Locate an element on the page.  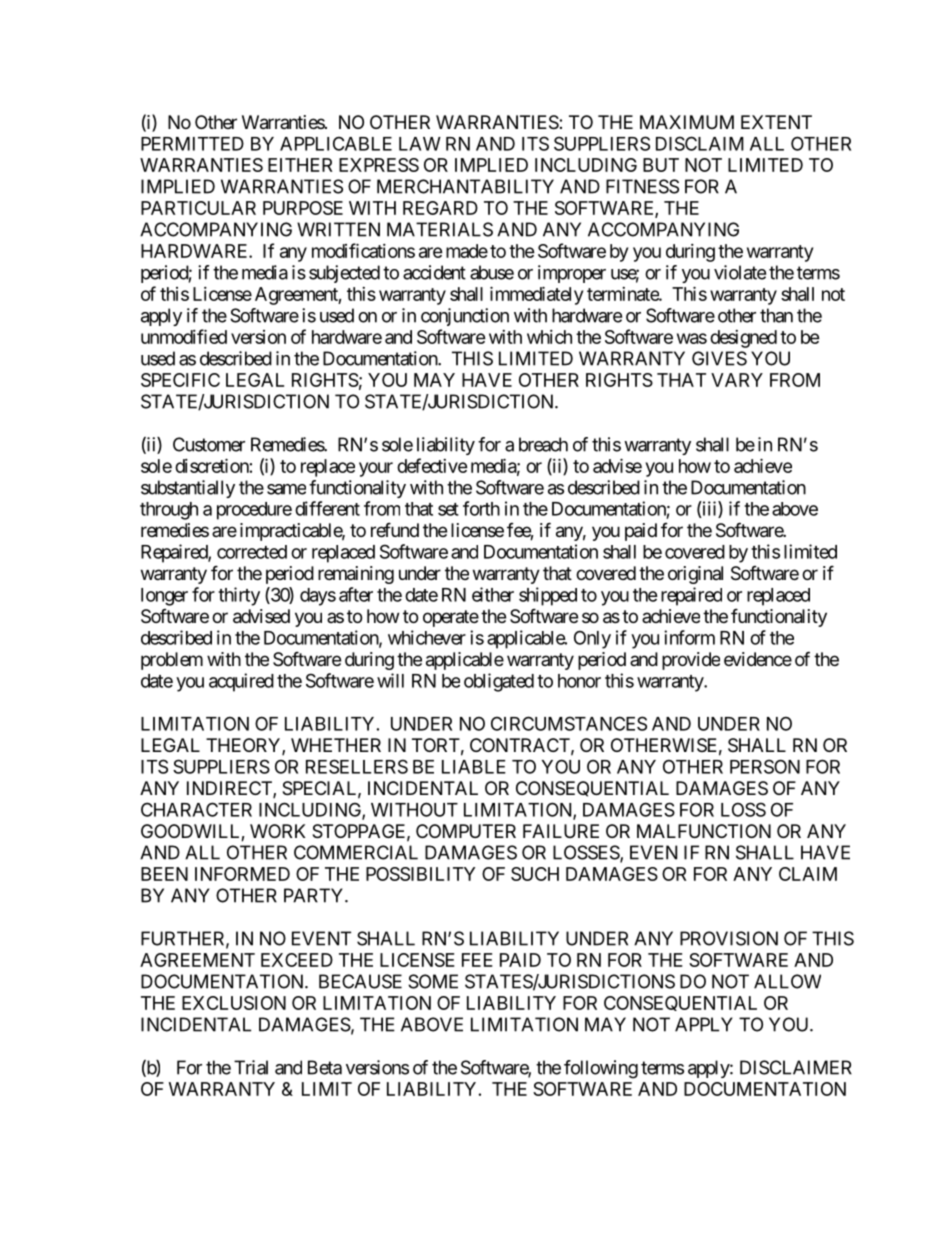
MERCHANTABILITY is located at coordinates (465, 186).
